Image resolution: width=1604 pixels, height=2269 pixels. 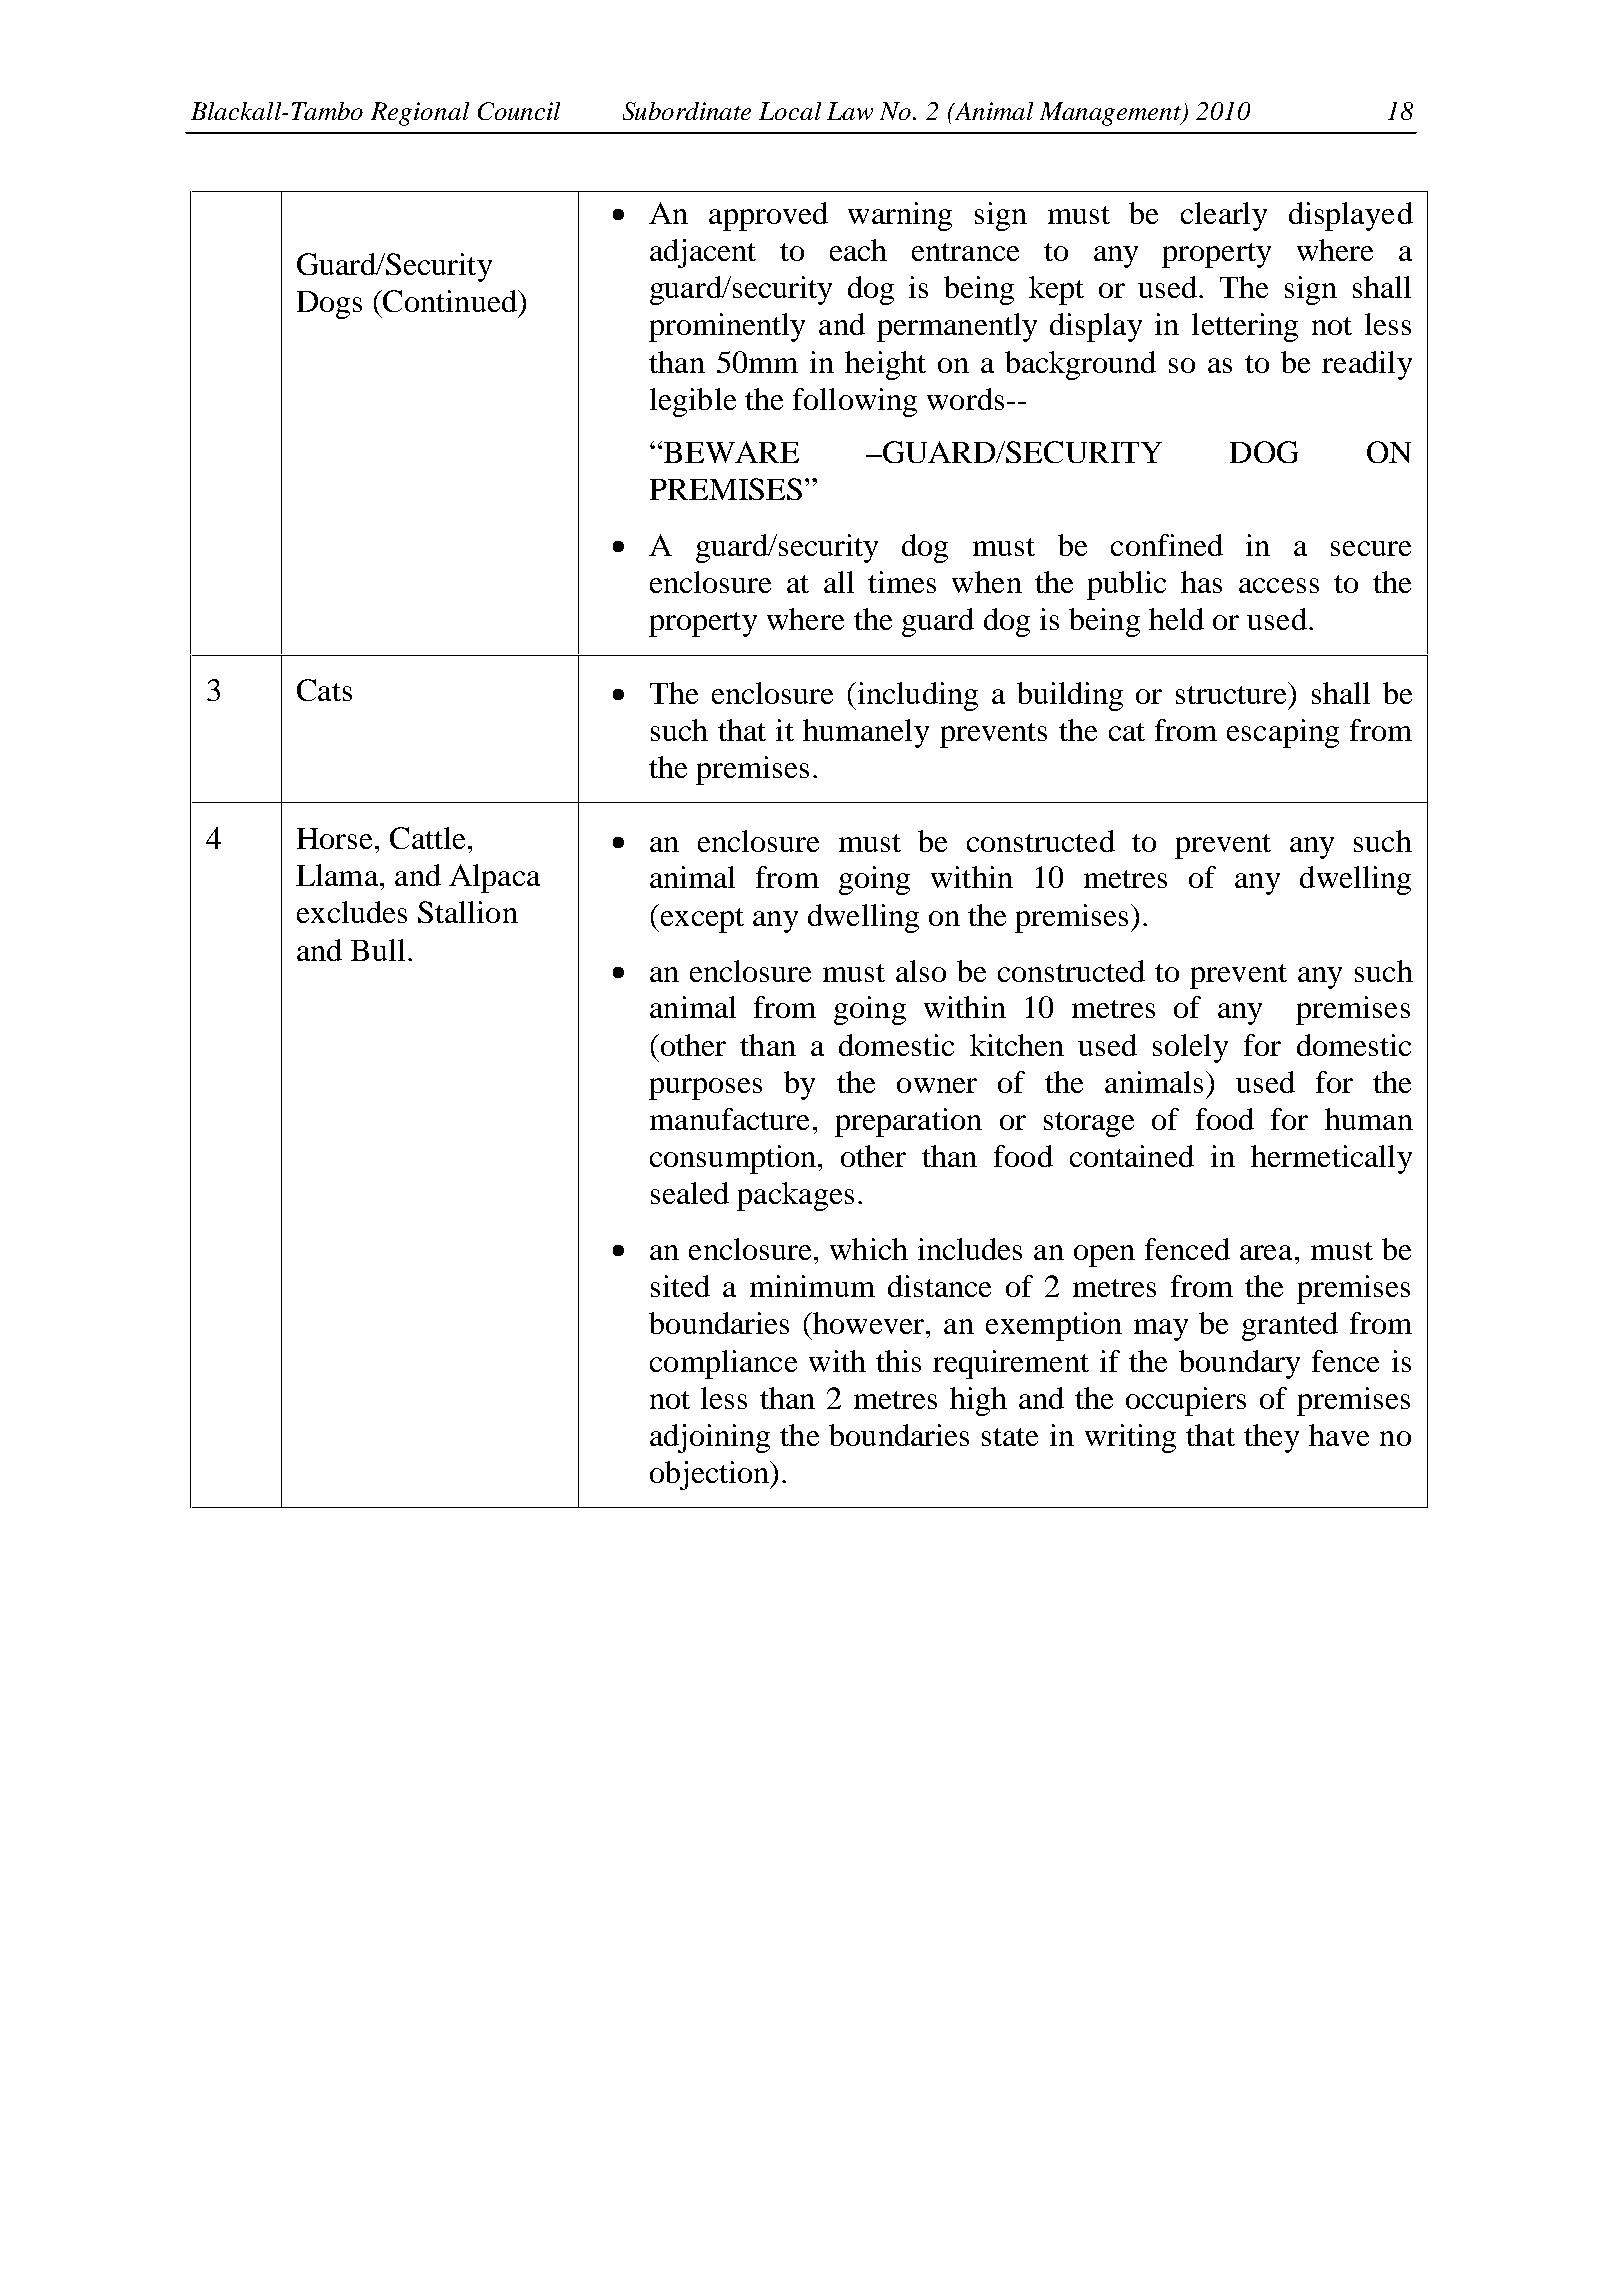 What do you see at coordinates (427, 838) in the document?
I see `Cattle` at bounding box center [427, 838].
